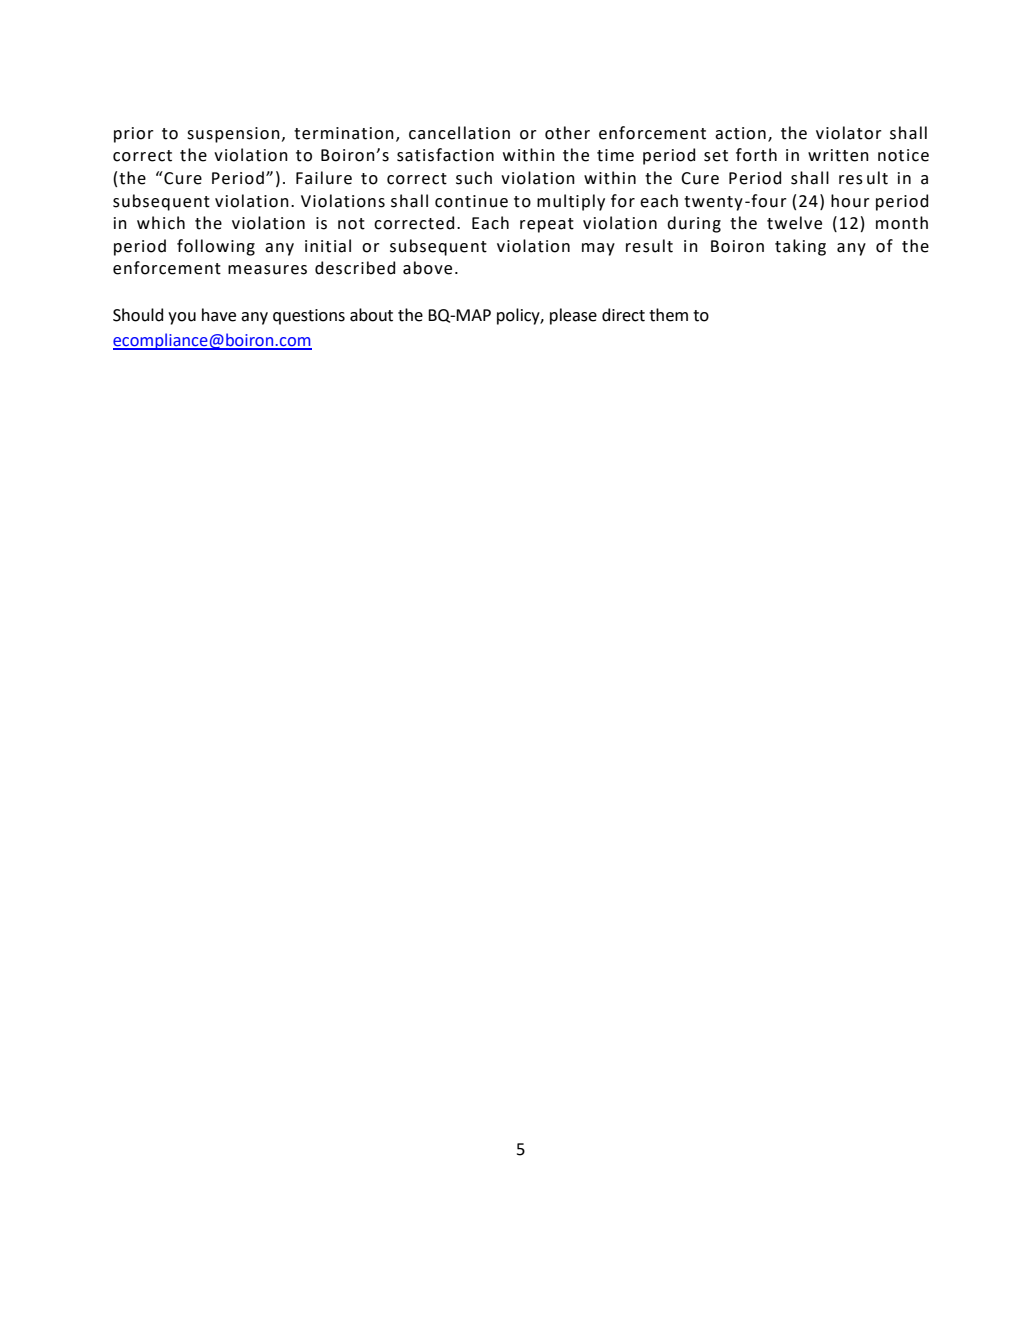  I want to click on taking, so click(800, 247).
